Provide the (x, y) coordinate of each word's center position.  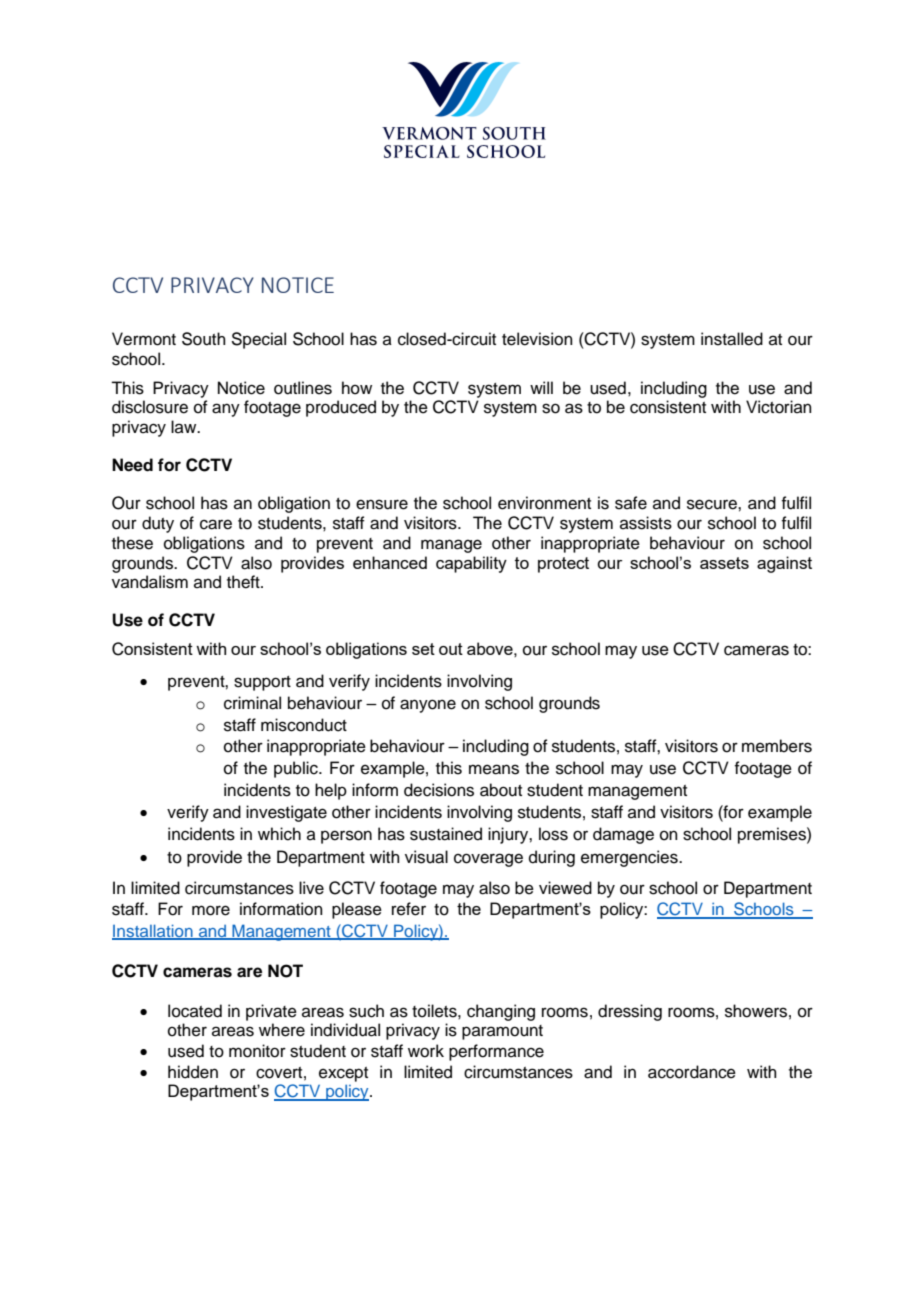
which (279, 834)
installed (732, 339)
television (537, 339)
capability (471, 564)
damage (623, 835)
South (204, 339)
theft (244, 582)
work (426, 1051)
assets (724, 563)
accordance (692, 1072)
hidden (193, 1072)
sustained (446, 834)
